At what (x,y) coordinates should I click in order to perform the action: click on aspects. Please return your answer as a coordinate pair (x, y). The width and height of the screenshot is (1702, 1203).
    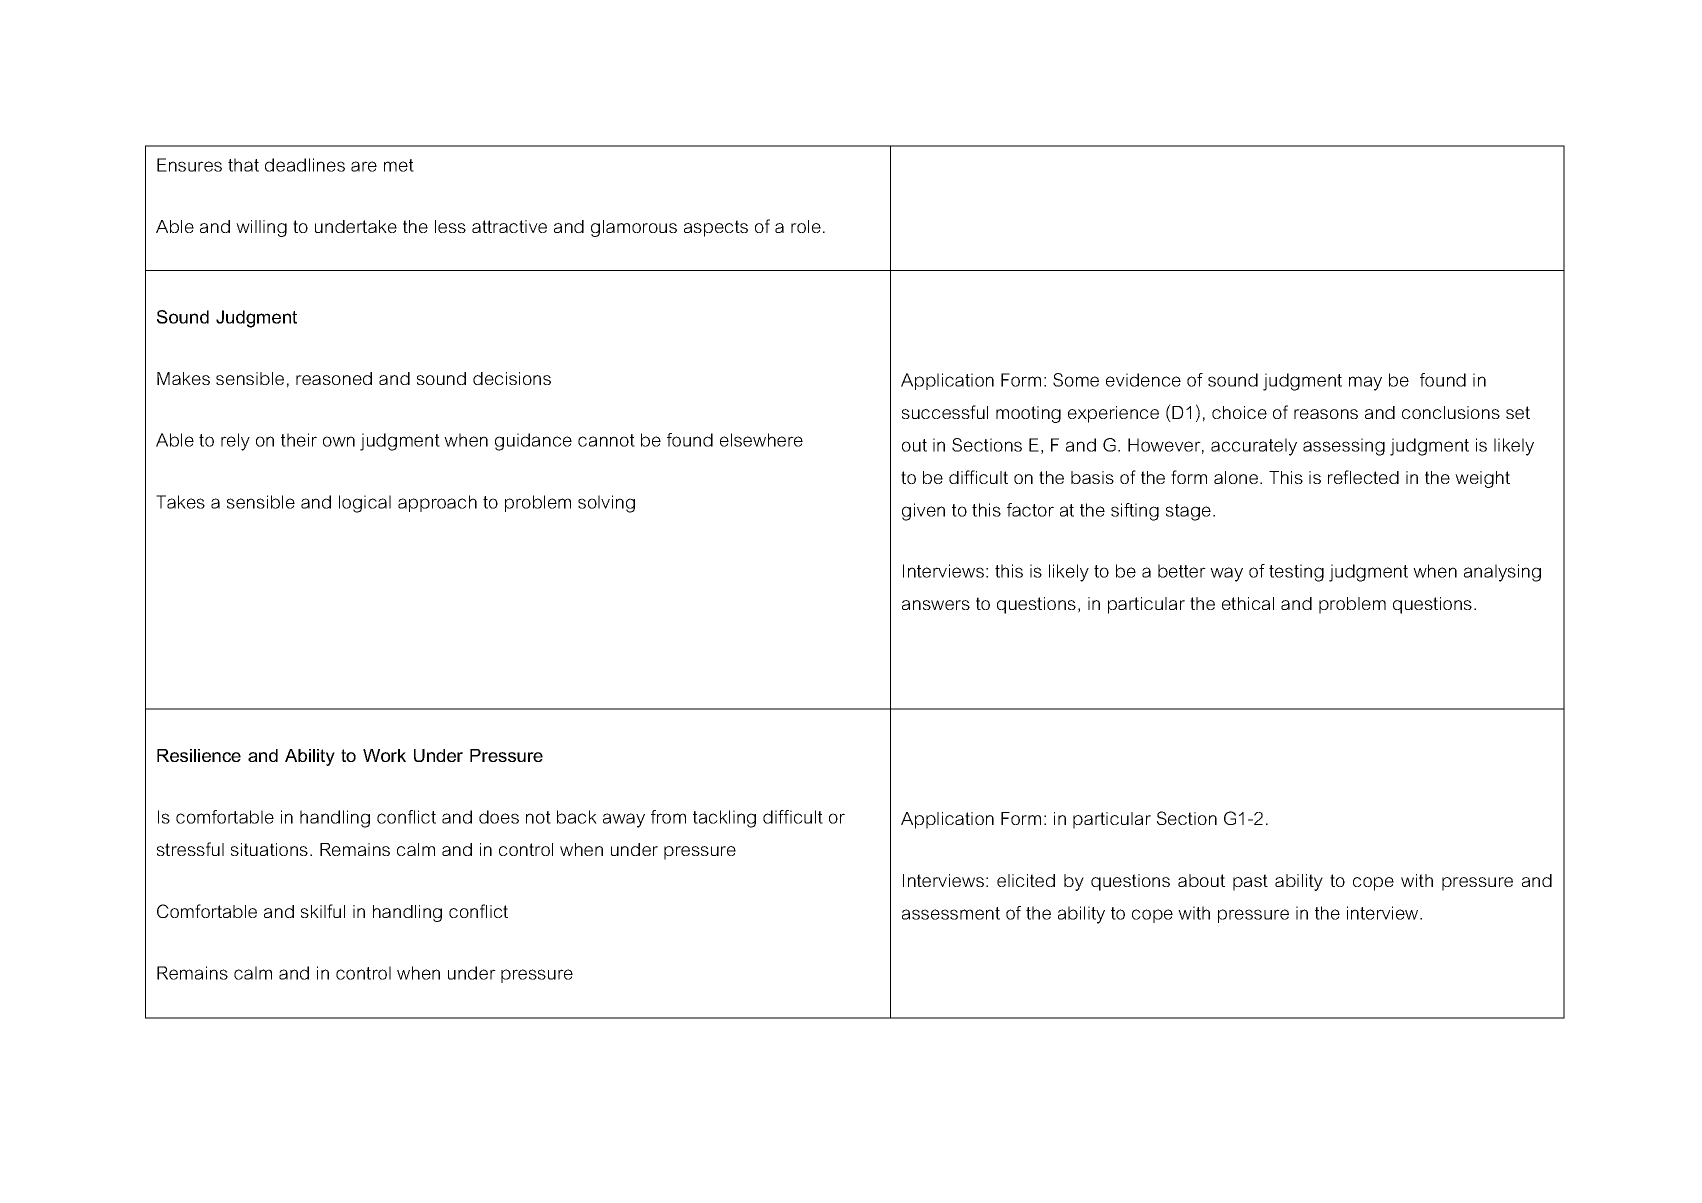
    Looking at the image, I should click on (716, 228).
